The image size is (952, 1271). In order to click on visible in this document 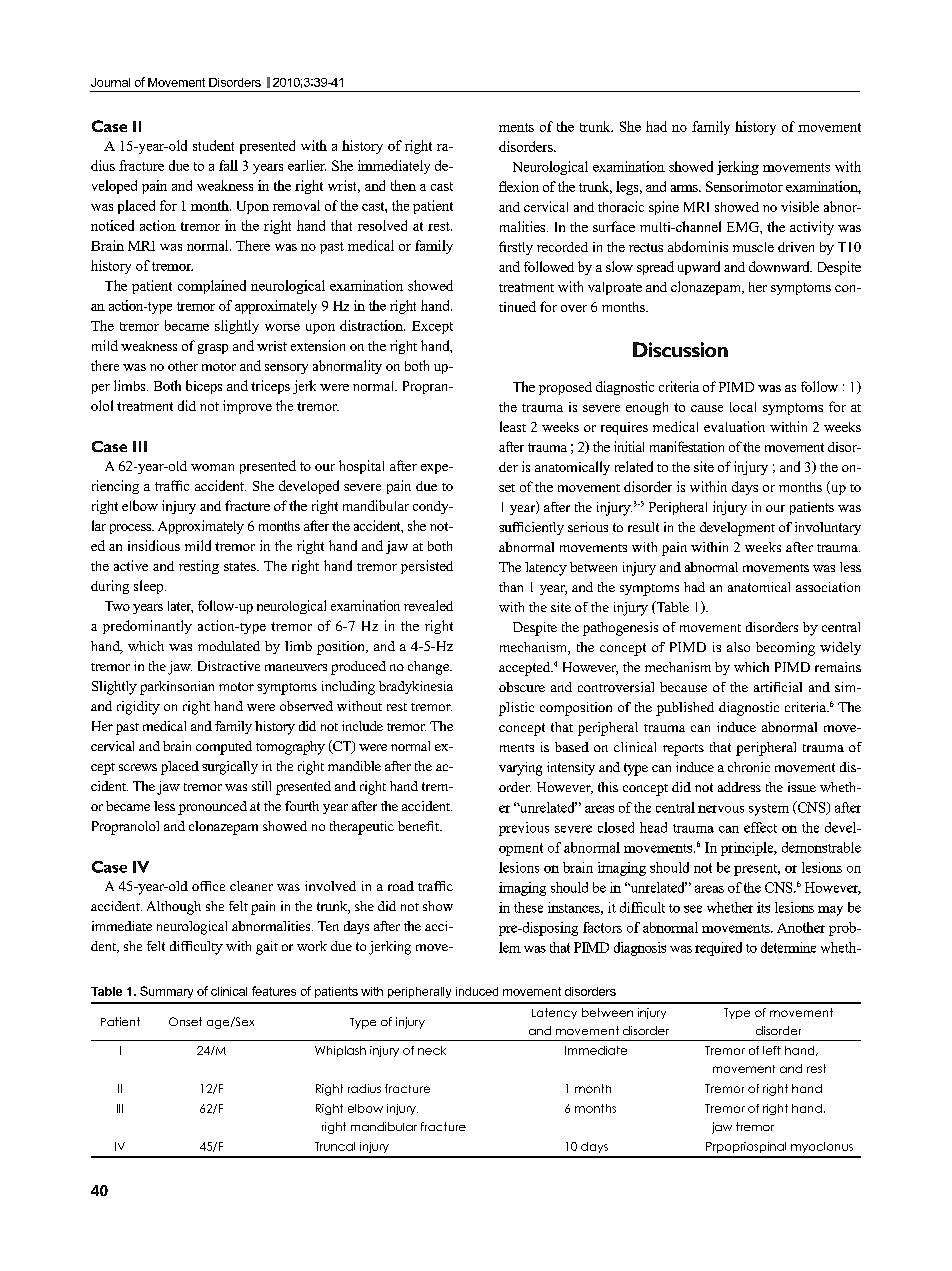, I will do `click(800, 206)`.
